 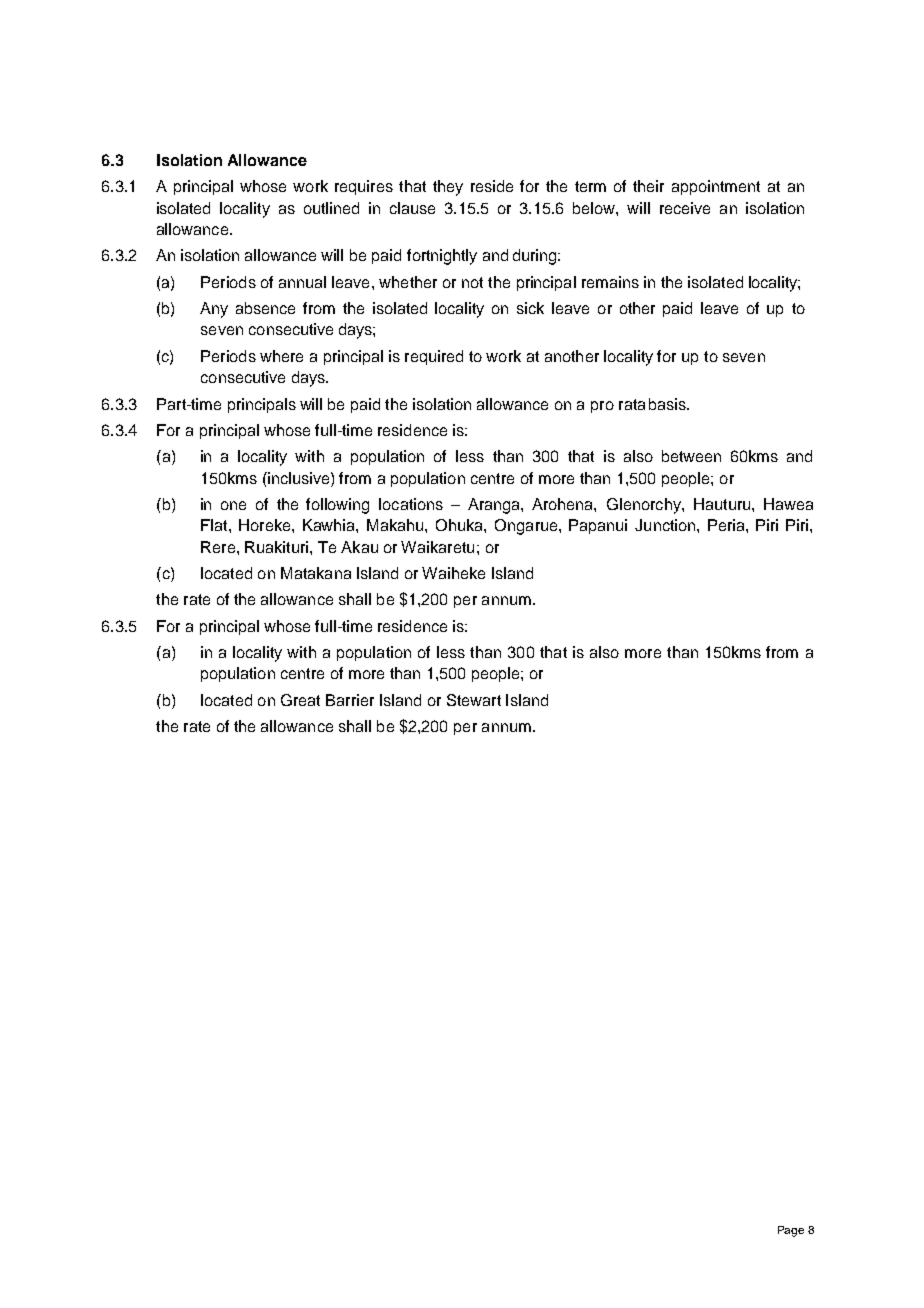 I want to click on pro, so click(x=602, y=407).
